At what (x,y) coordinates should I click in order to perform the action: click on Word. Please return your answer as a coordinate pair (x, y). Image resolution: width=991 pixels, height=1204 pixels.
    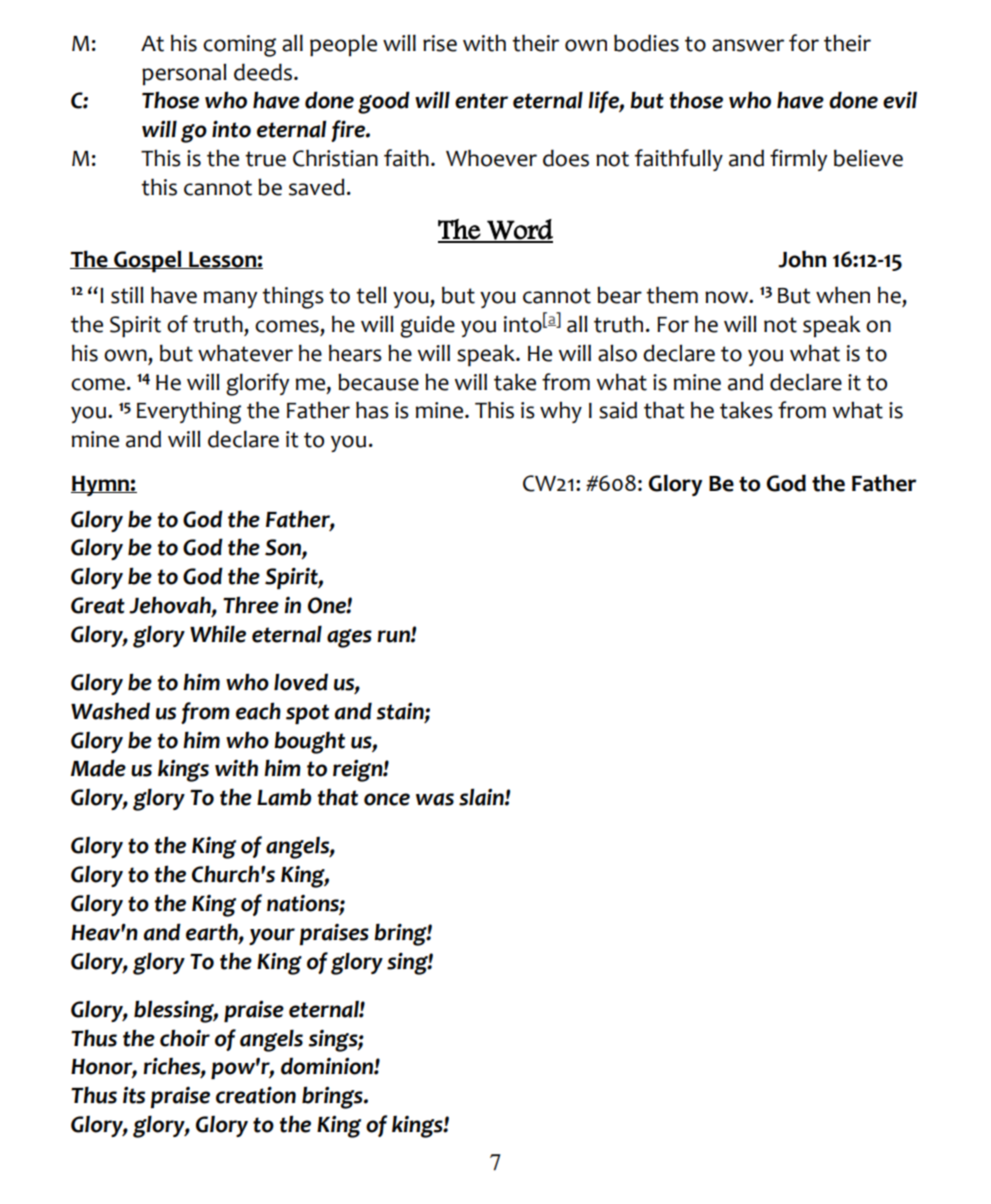
    Looking at the image, I should click on (519, 230).
